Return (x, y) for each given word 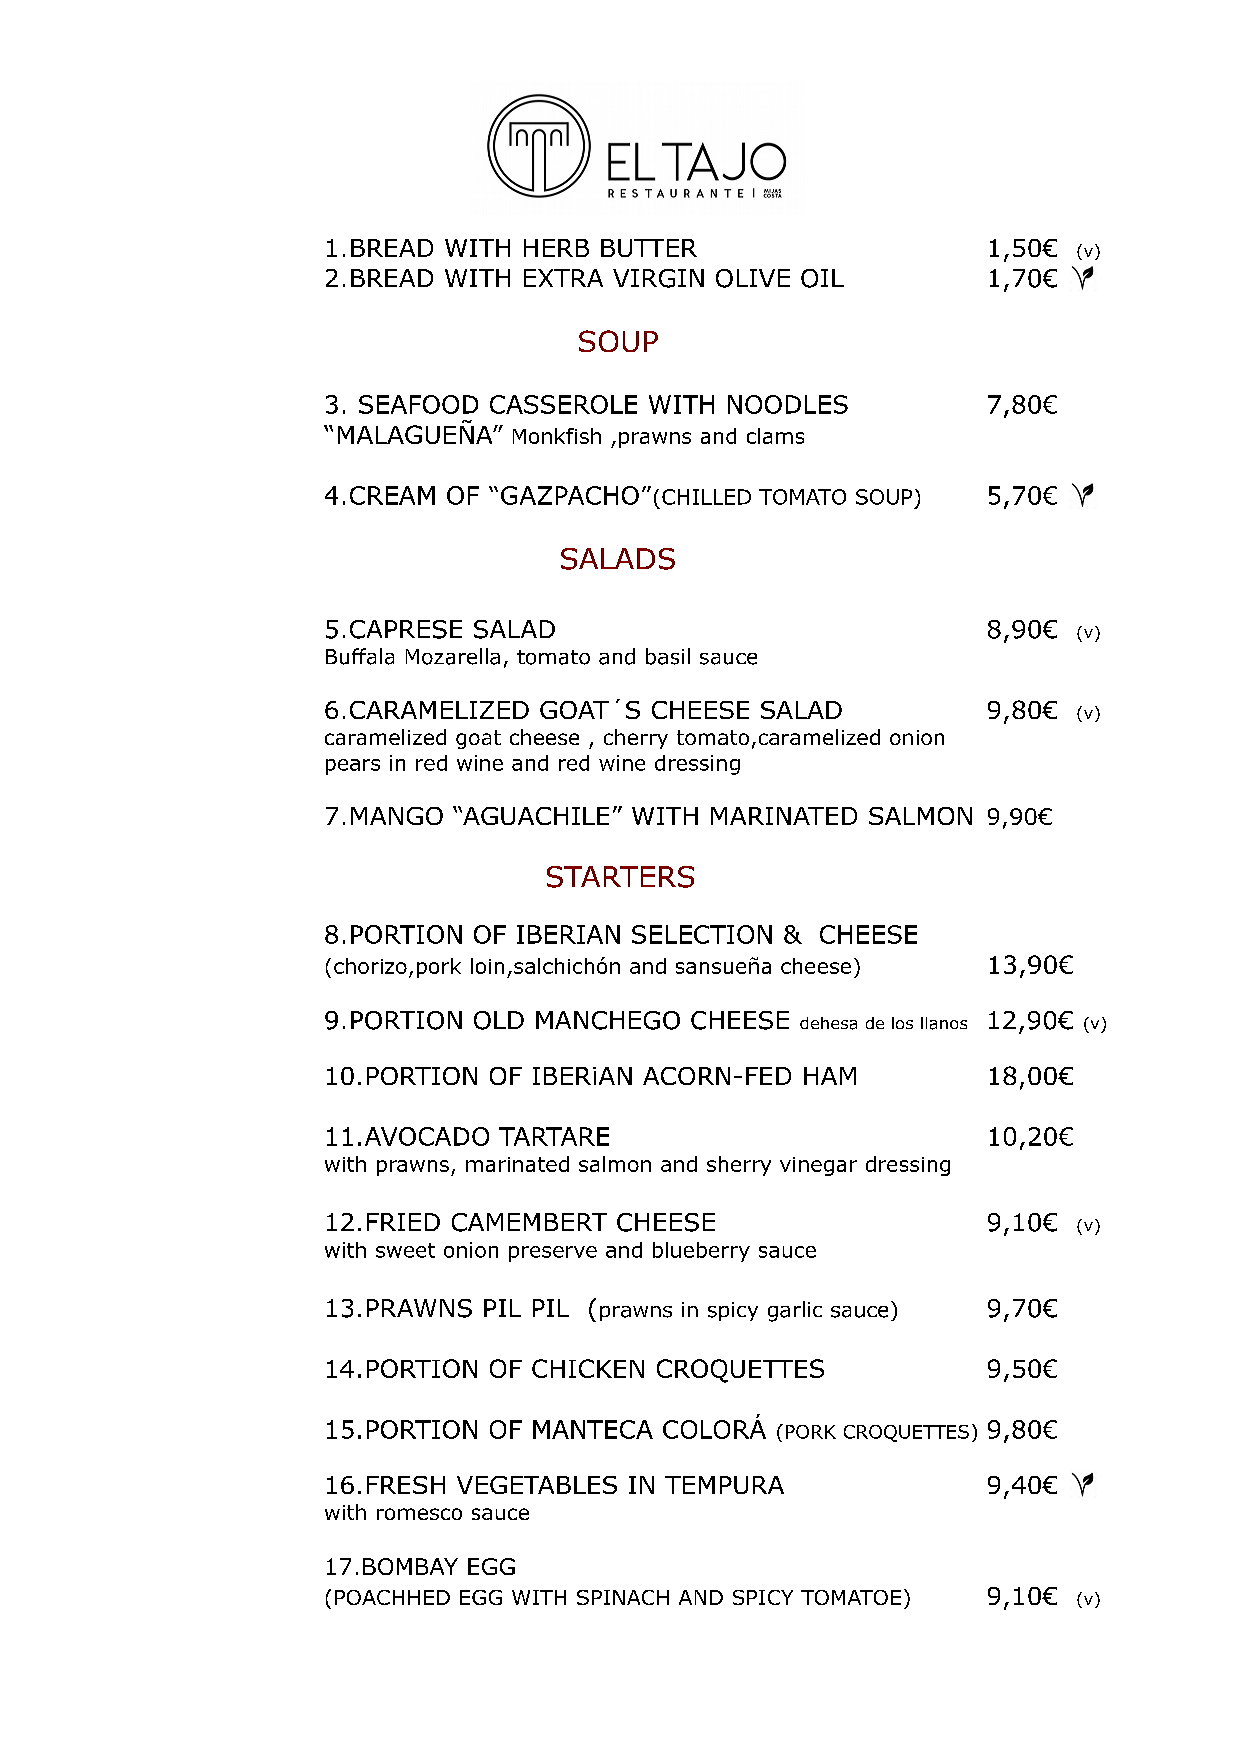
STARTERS (620, 877)
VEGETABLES (537, 1485)
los (902, 1023)
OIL (822, 278)
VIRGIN (658, 278)
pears (353, 767)
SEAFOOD (418, 404)
